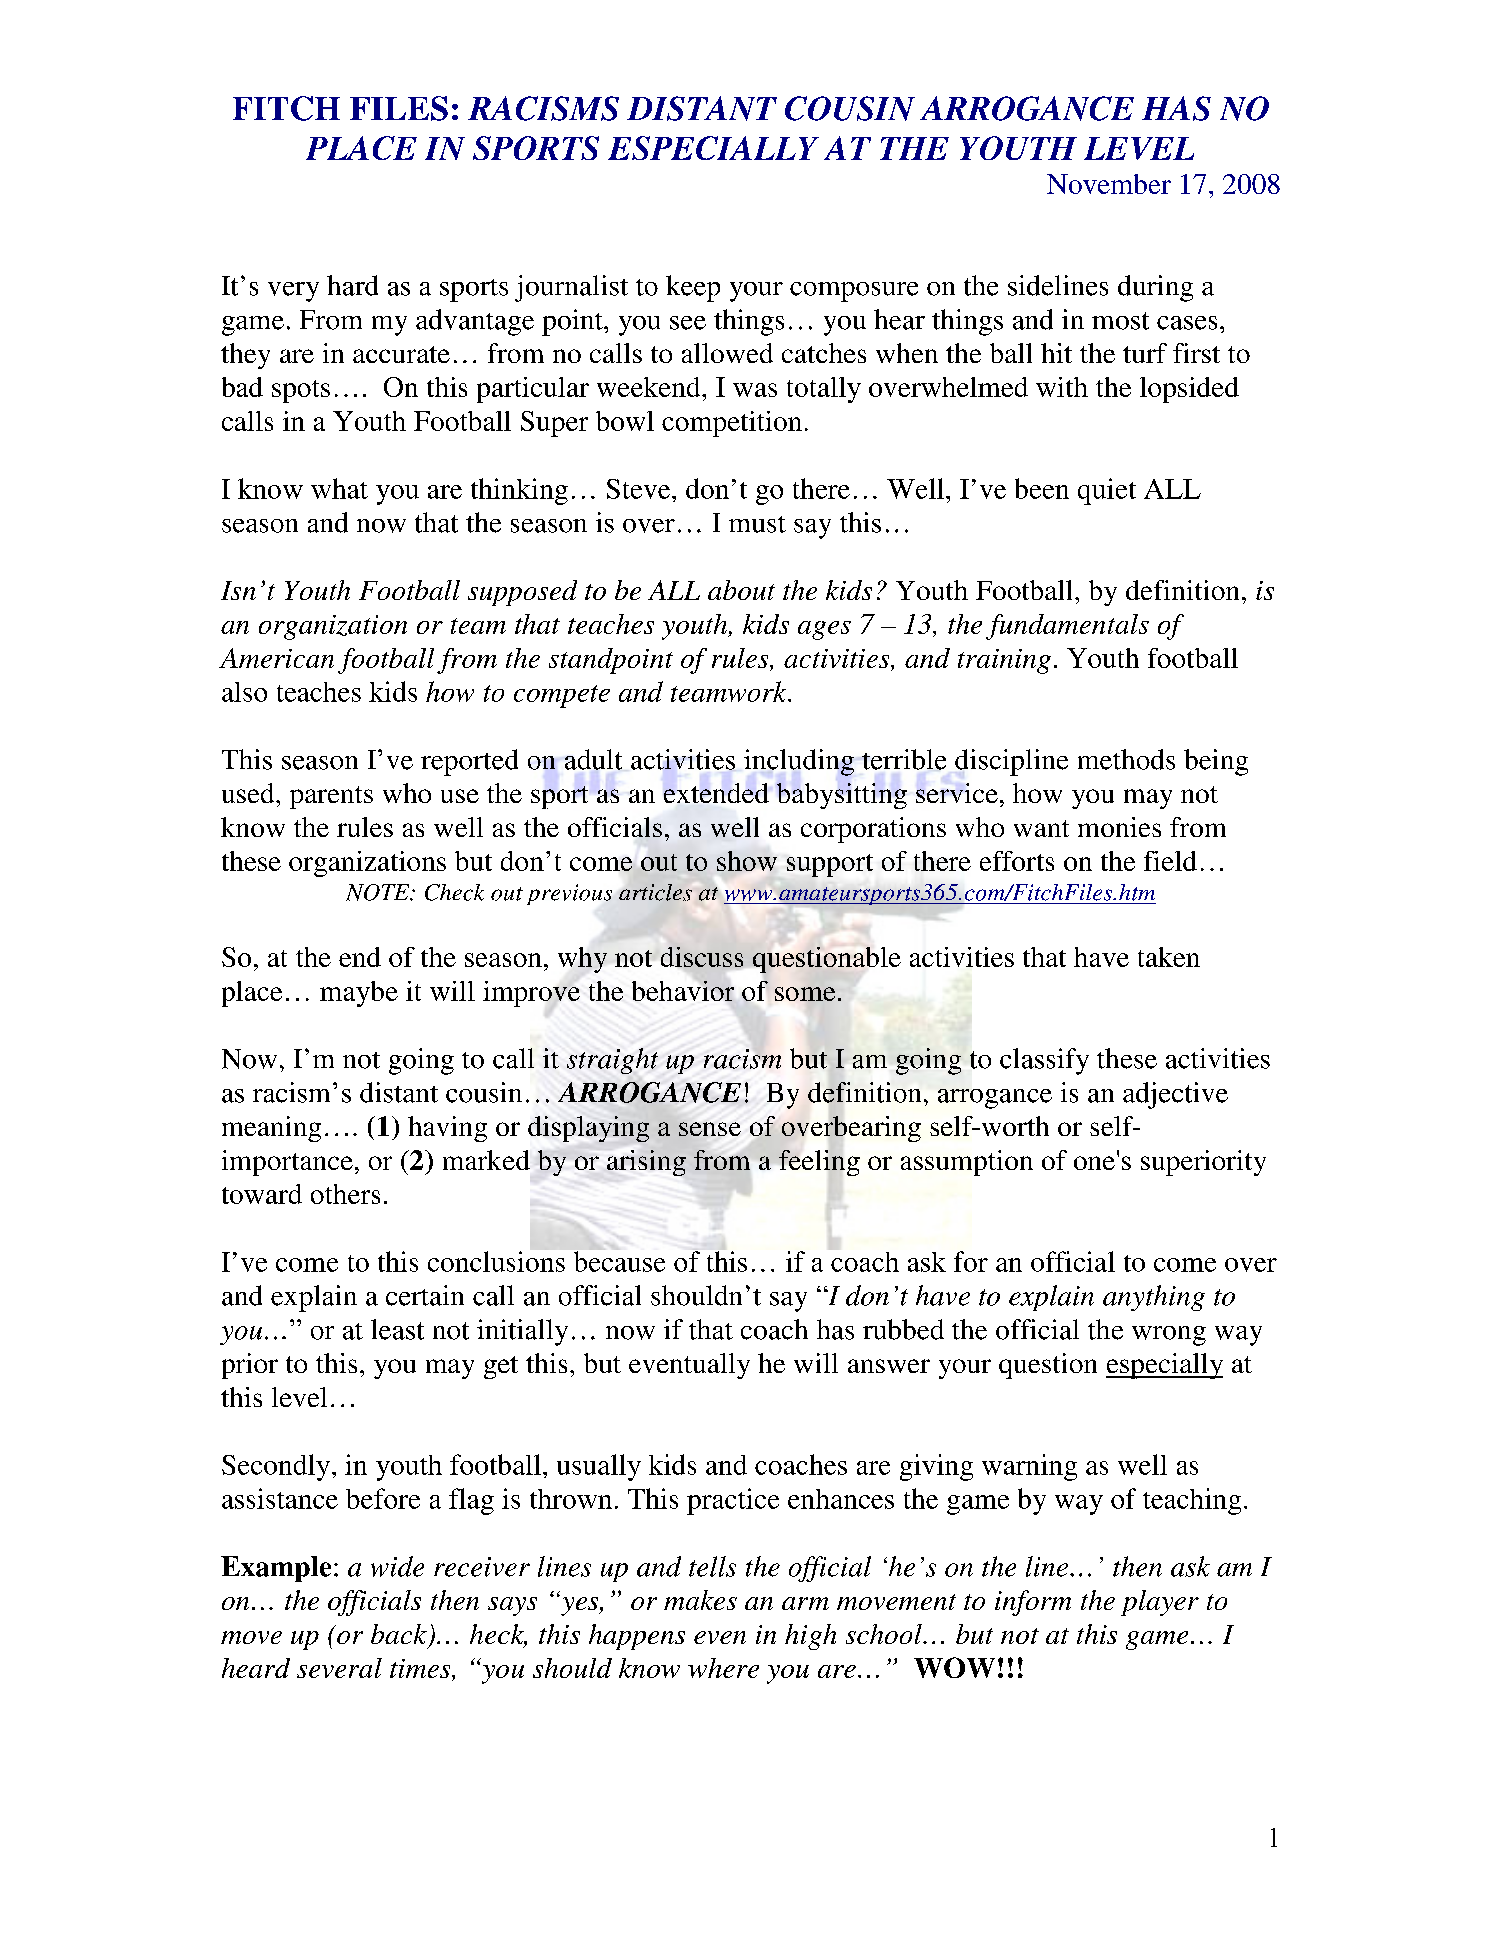 Image resolution: width=1502 pixels, height=1943 pixels. What do you see at coordinates (1160, 1603) in the page?
I see `player` at bounding box center [1160, 1603].
